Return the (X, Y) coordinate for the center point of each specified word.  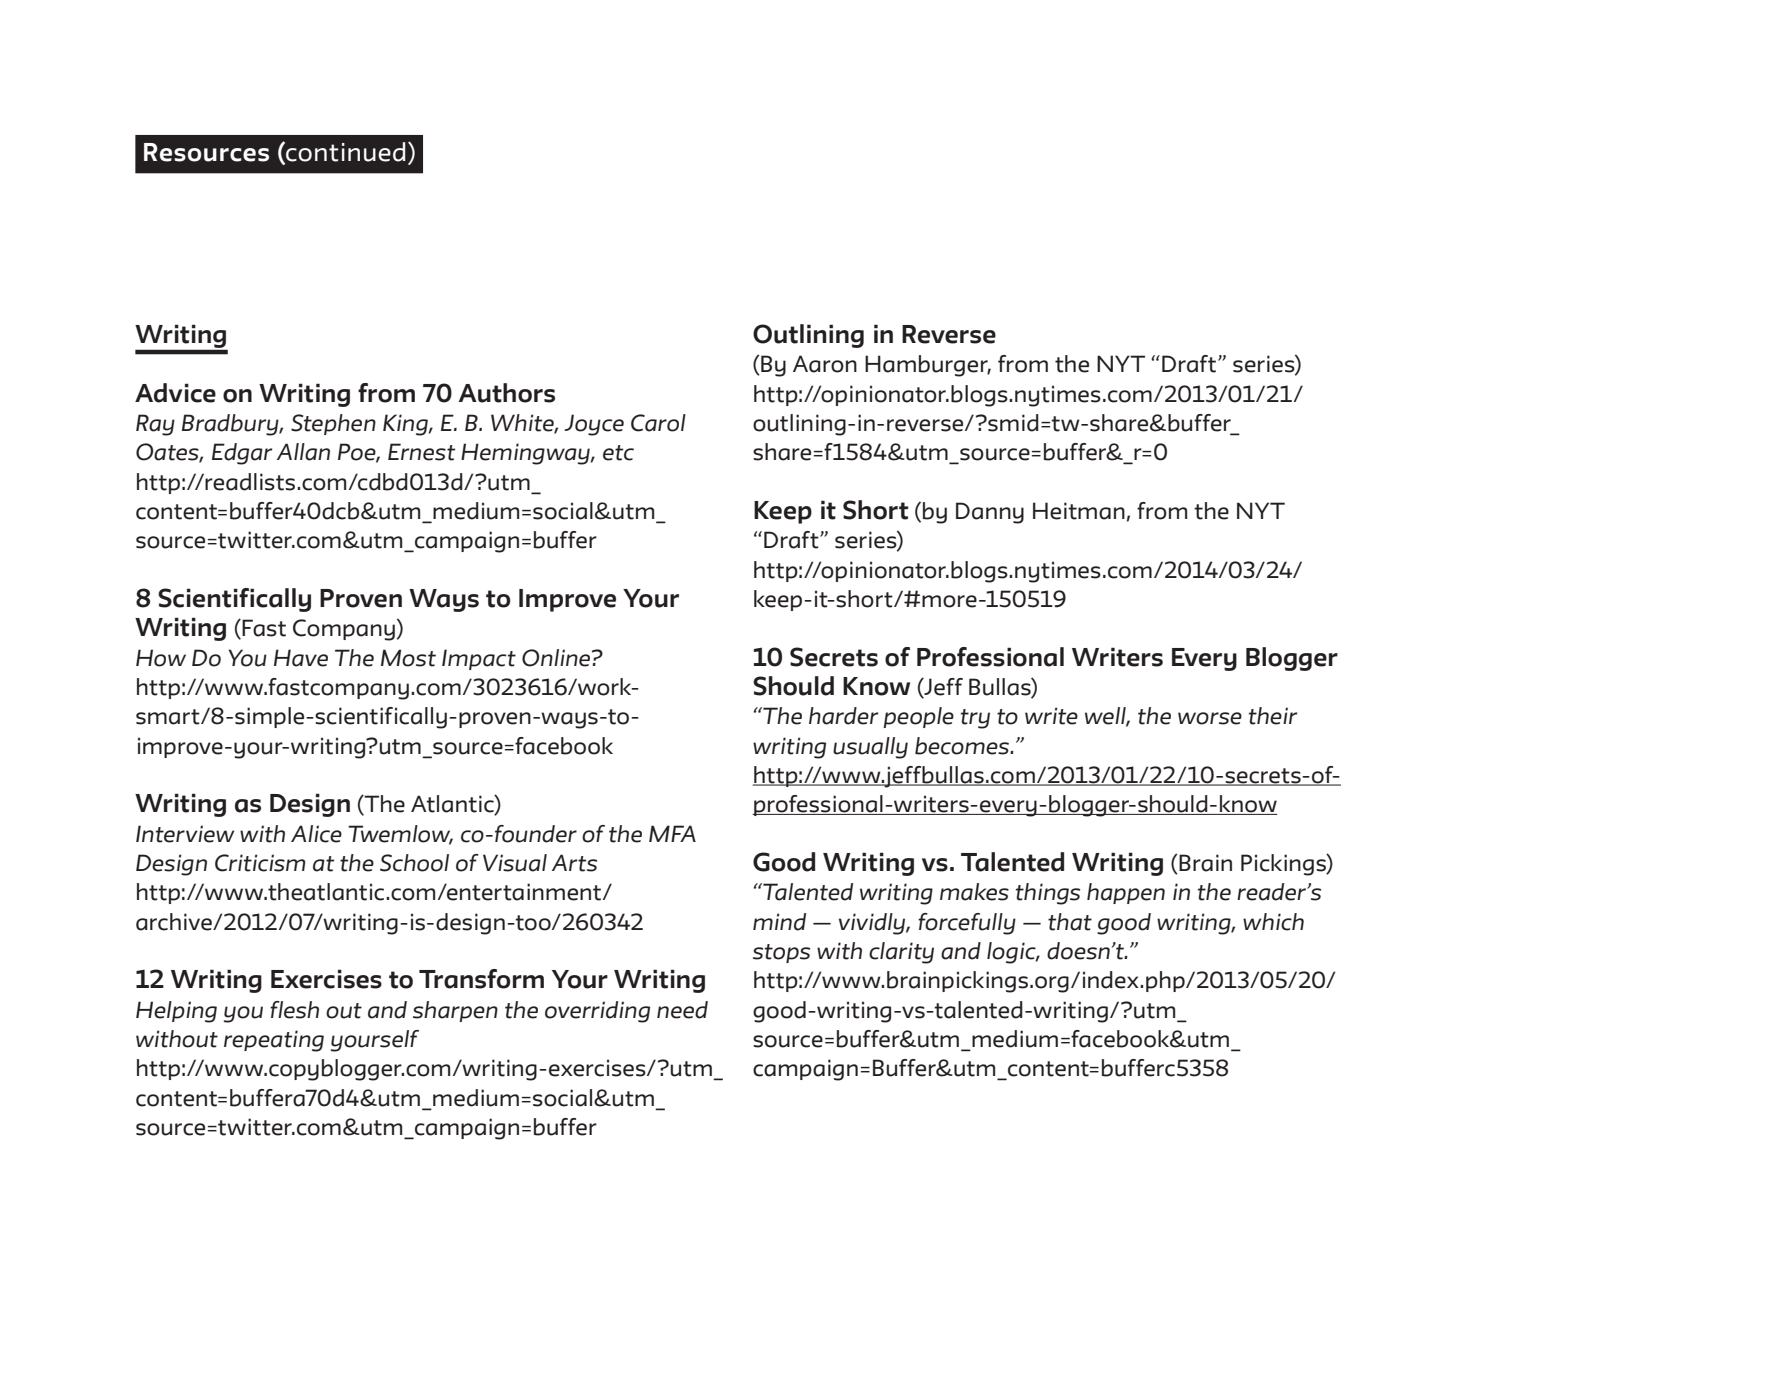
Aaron (825, 364)
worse (1210, 718)
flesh (294, 1010)
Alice (316, 834)
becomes (963, 746)
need (682, 1010)
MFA (672, 833)
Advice (175, 393)
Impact (479, 659)
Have (301, 658)
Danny (990, 513)
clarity (901, 953)
